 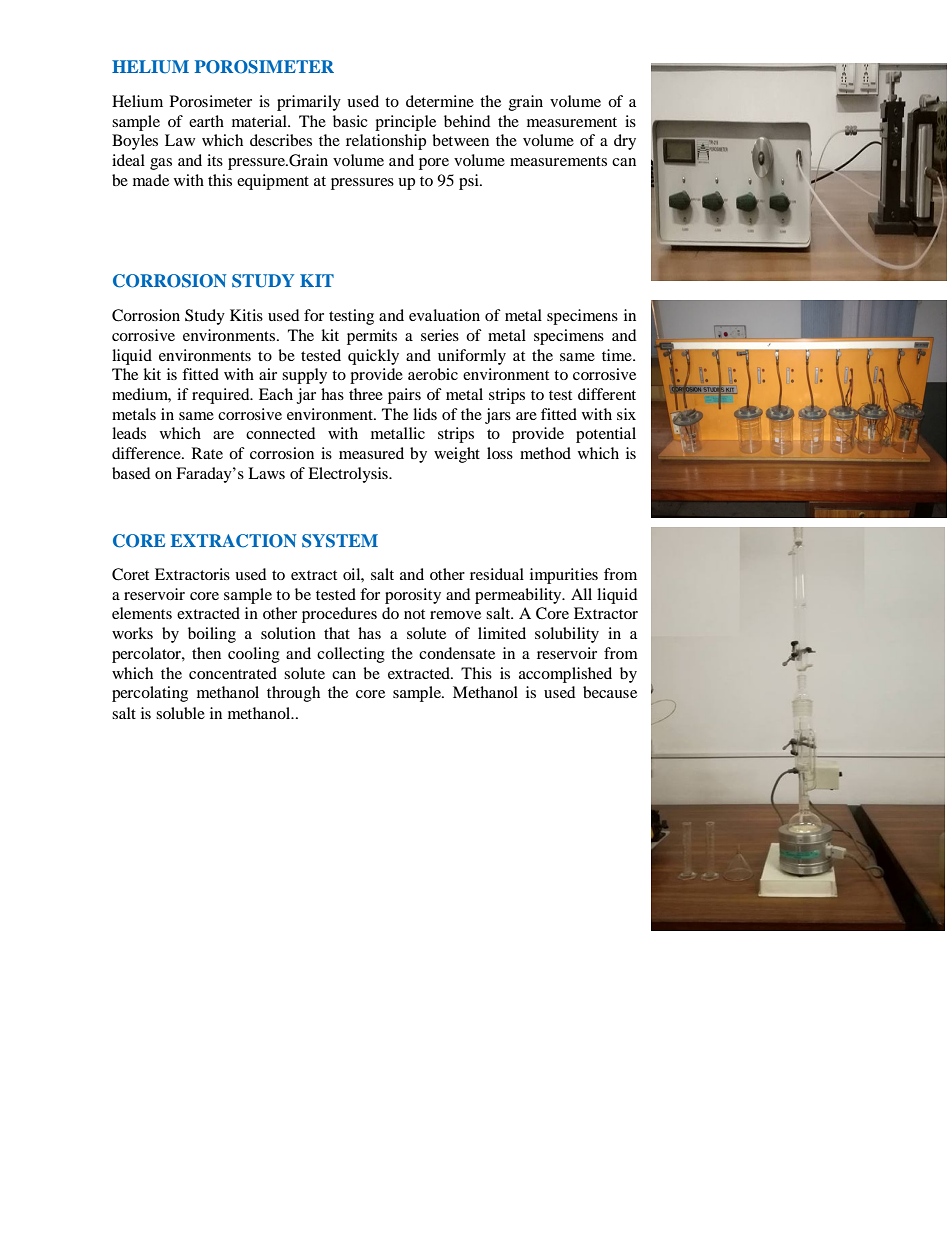 I want to click on SYSTEM, so click(x=340, y=541).
